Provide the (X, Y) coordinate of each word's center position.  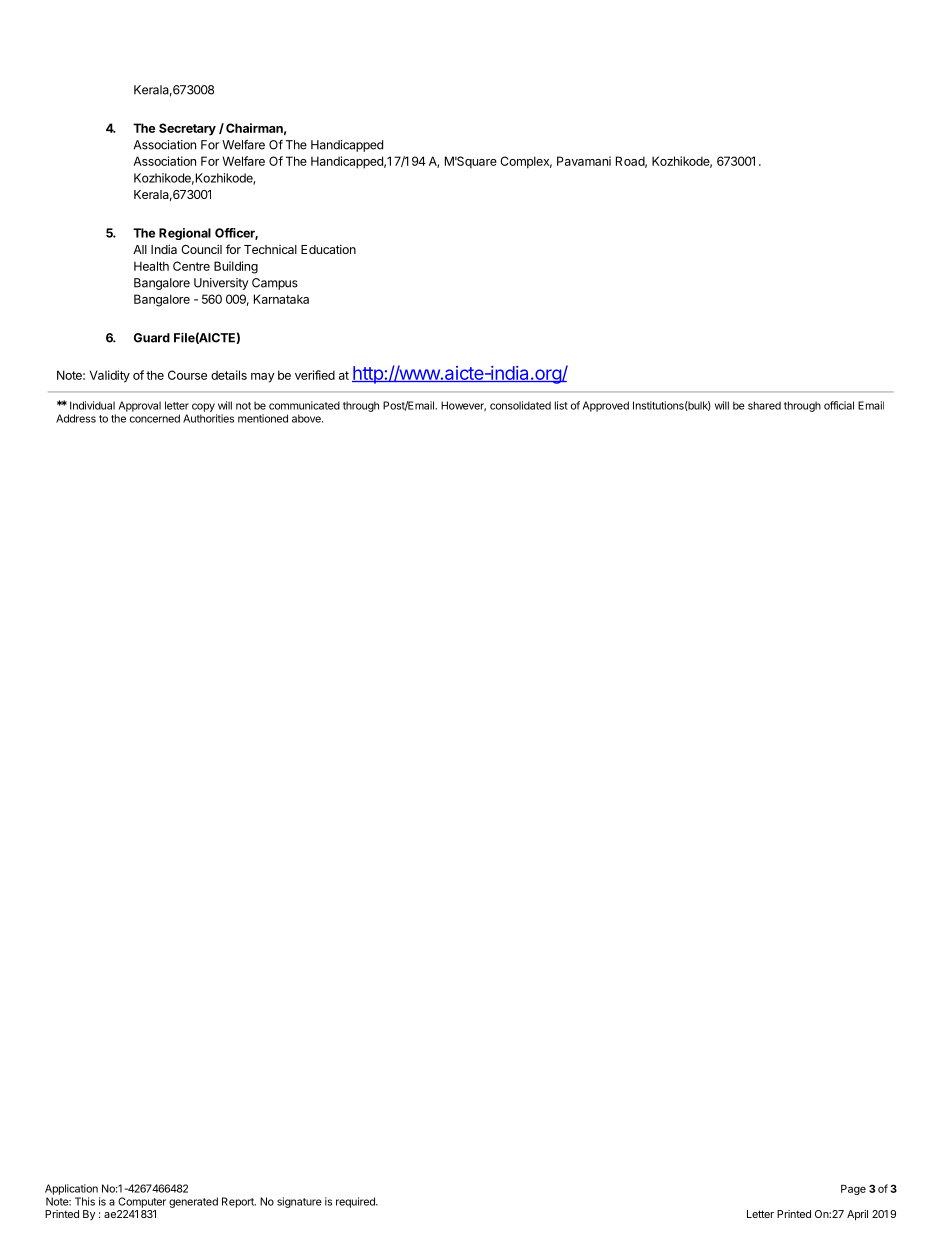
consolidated (520, 405)
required (356, 1202)
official (839, 405)
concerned (155, 418)
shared (764, 405)
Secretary (187, 129)
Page (853, 1190)
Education (328, 249)
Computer (142, 1202)
